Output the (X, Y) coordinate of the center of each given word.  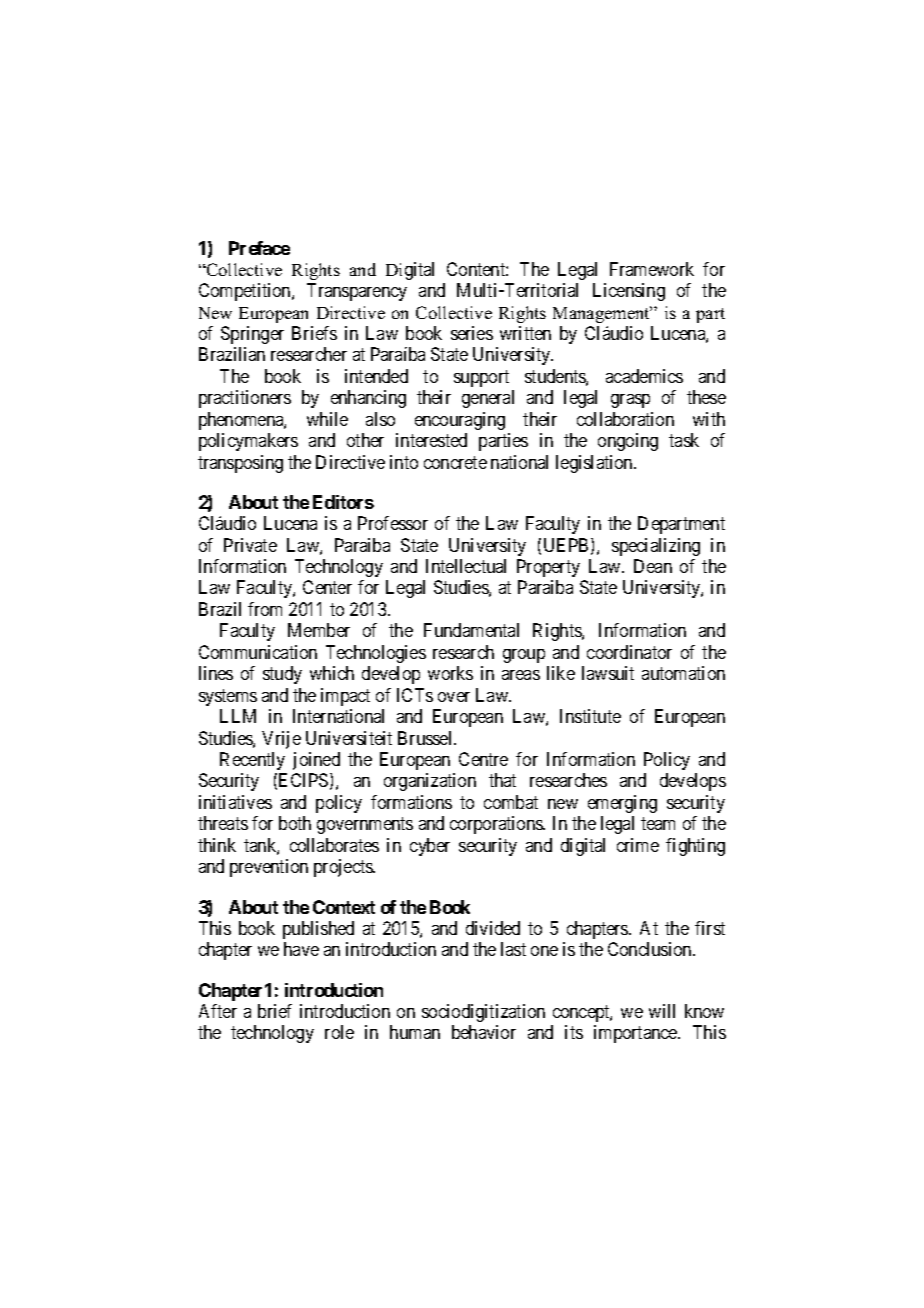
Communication (258, 652)
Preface (259, 248)
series (472, 333)
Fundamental (471, 630)
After (218, 1011)
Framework (652, 269)
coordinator (629, 652)
